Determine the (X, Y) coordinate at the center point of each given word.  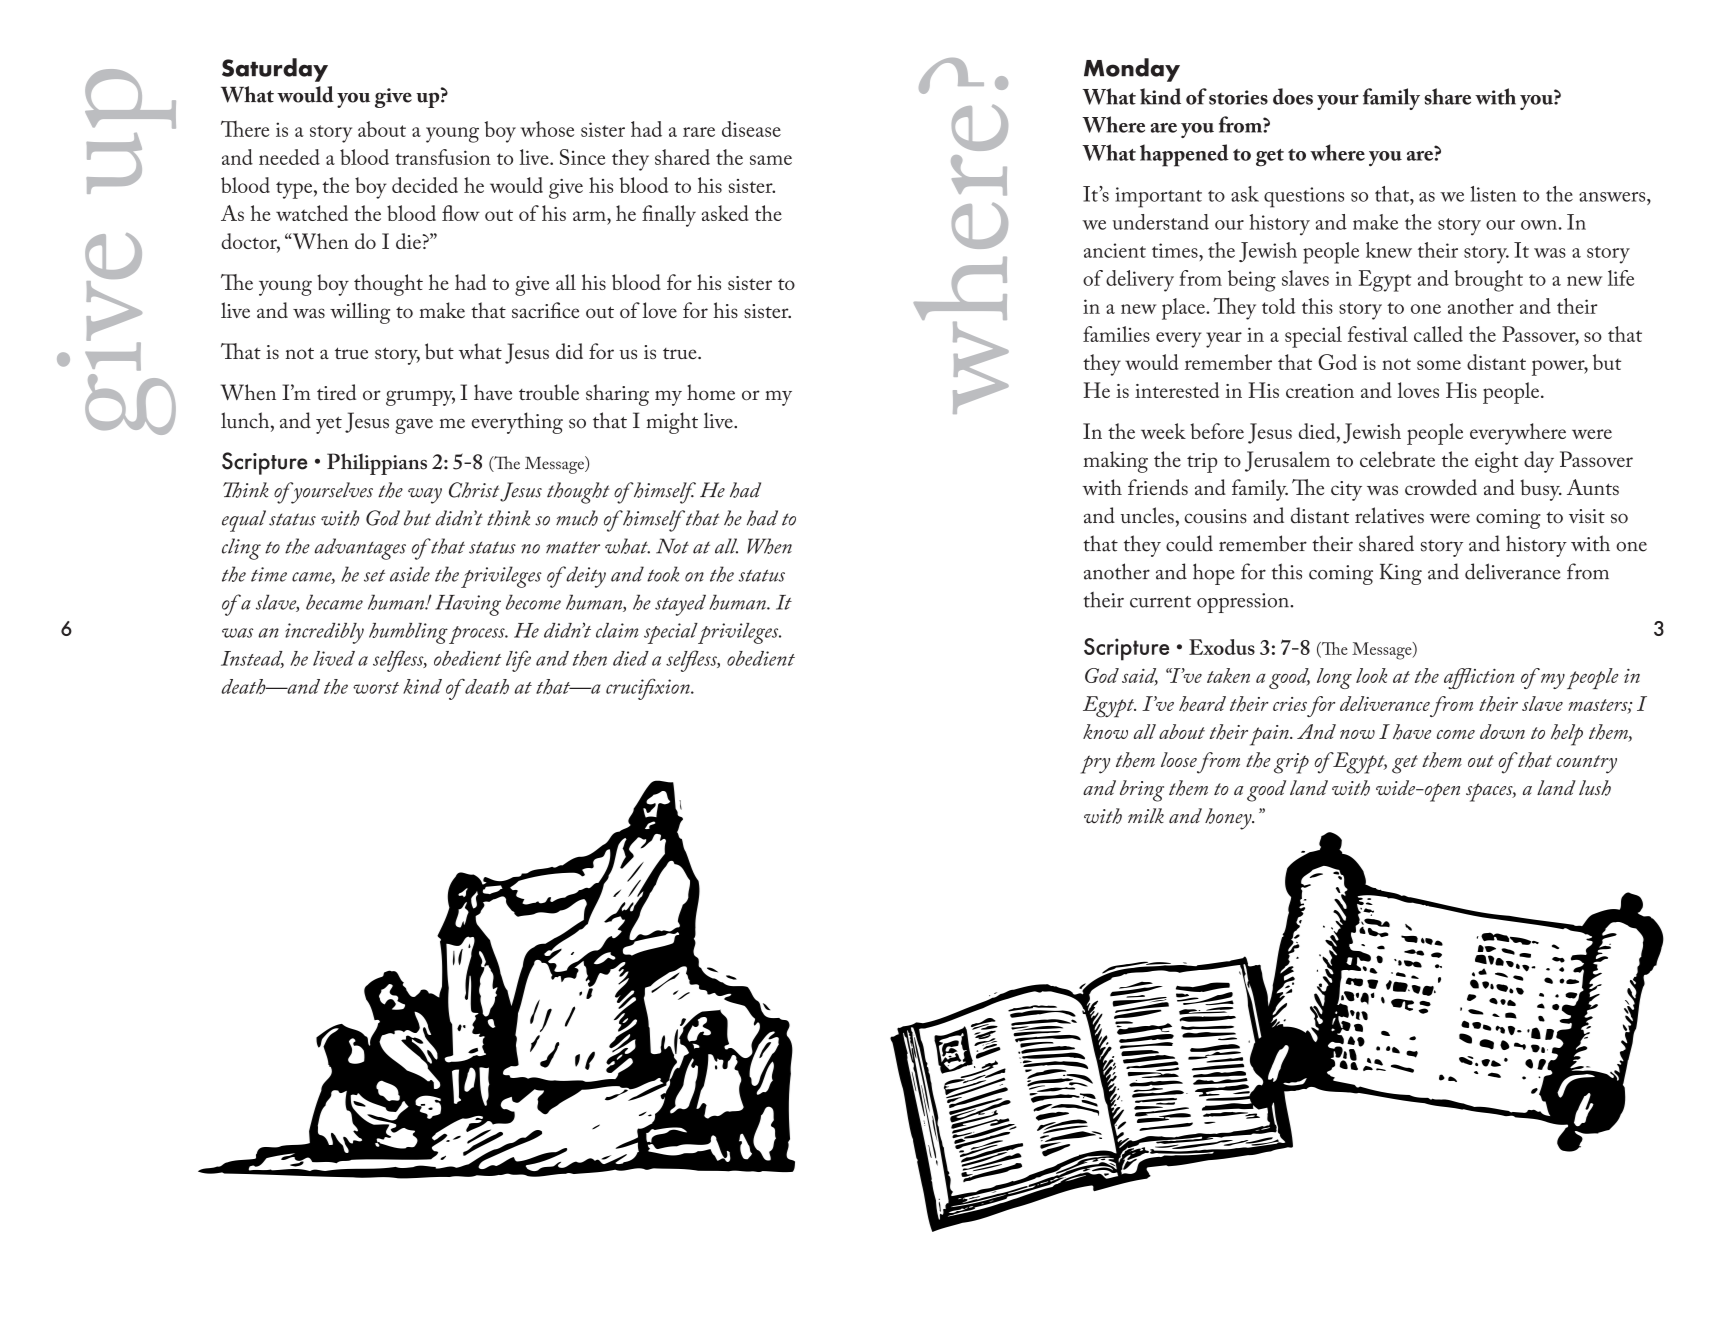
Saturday (275, 70)
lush (1595, 788)
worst (376, 688)
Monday (1132, 70)
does (1293, 96)
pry (1095, 764)
